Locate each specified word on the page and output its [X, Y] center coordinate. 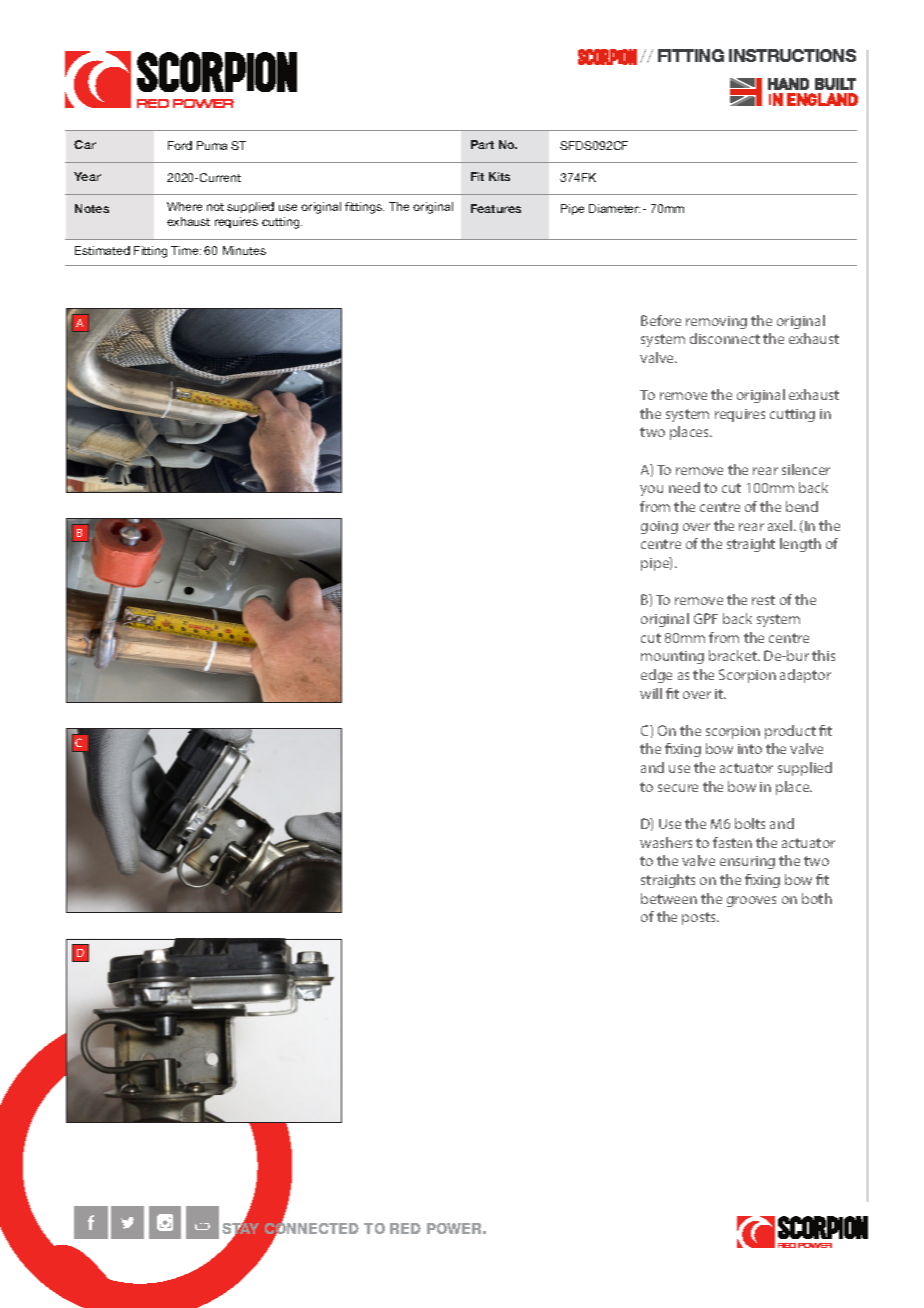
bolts [750, 823]
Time [186, 250]
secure [678, 788]
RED [405, 1228]
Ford [180, 145]
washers [666, 842]
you [651, 490]
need [684, 487]
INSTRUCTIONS [792, 55]
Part [482, 144]
